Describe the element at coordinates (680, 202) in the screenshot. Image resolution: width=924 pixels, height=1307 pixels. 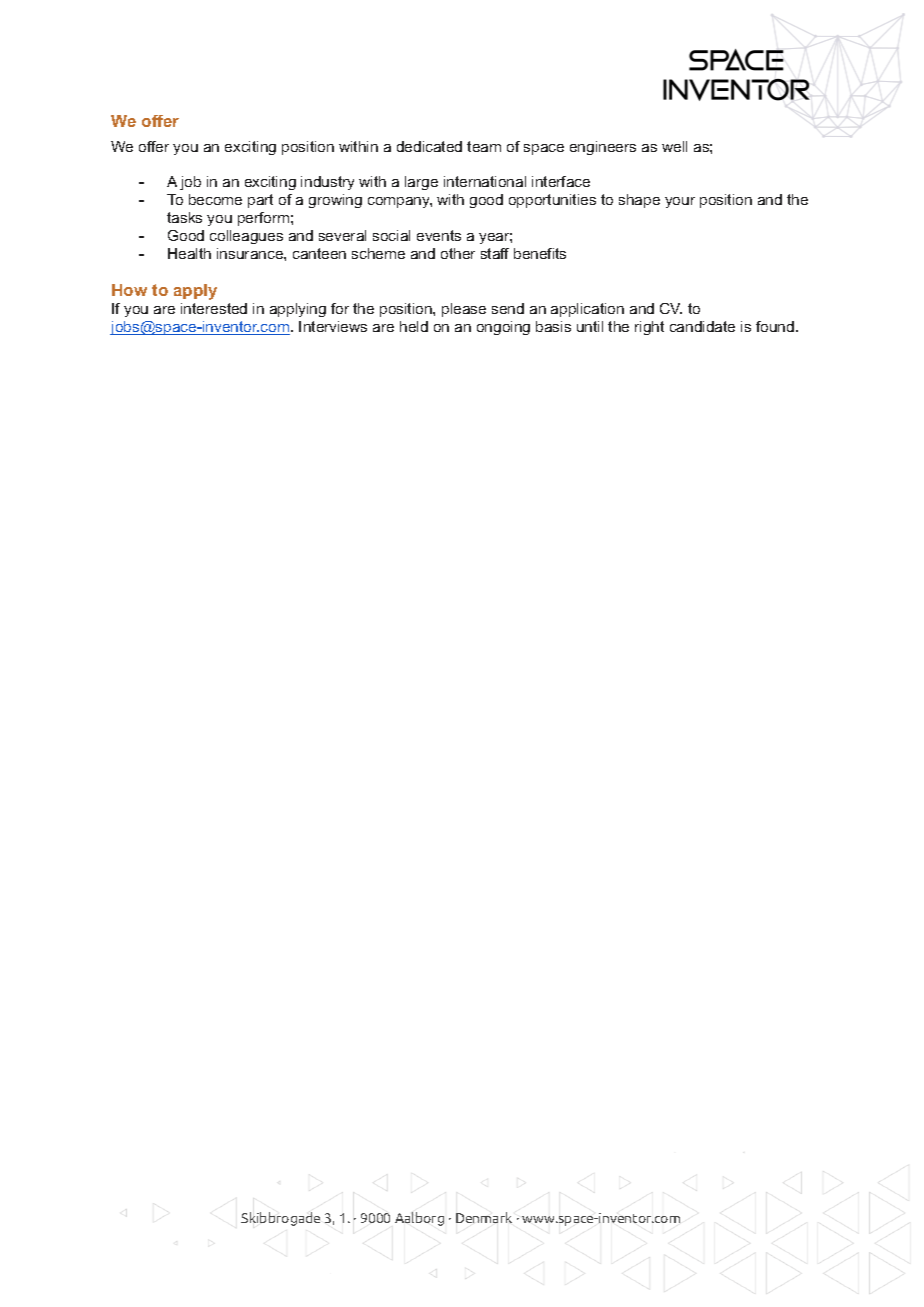
I see `your` at that location.
